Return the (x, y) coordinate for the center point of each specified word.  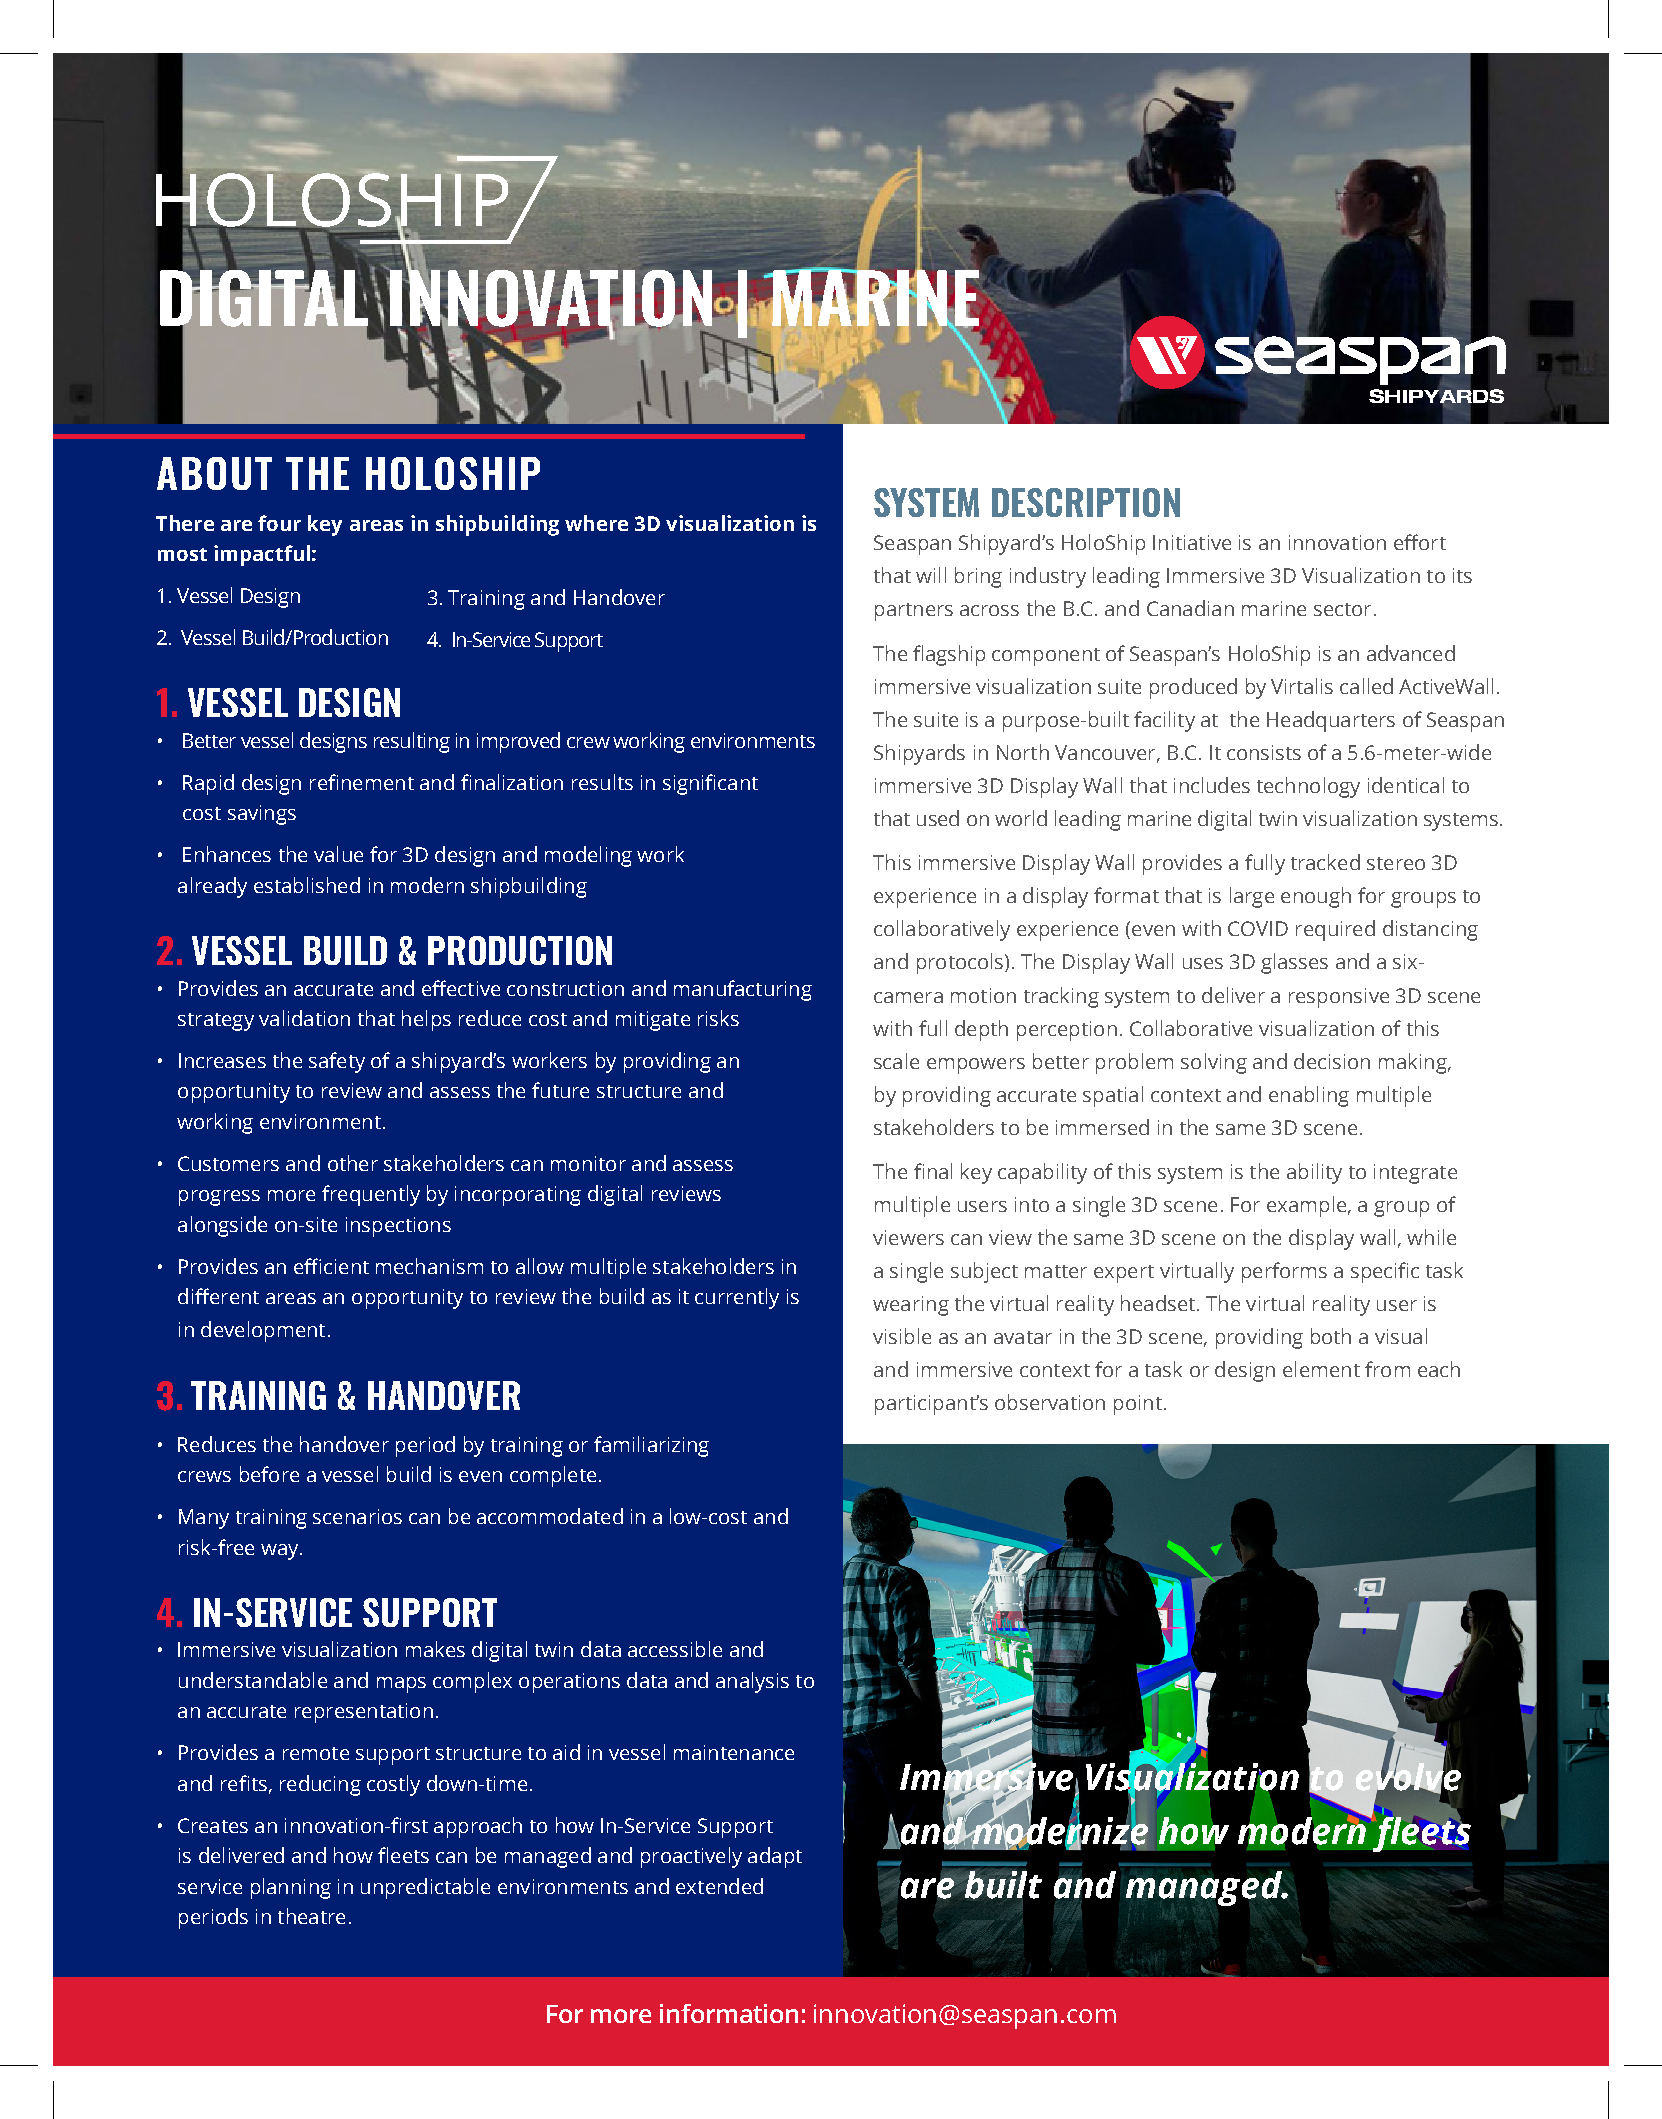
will (931, 575)
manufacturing (743, 990)
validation (304, 1018)
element (1321, 1369)
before (269, 1474)
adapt (775, 1857)
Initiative (1192, 542)
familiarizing (651, 1446)
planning (291, 1888)
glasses (1294, 963)
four (279, 523)
